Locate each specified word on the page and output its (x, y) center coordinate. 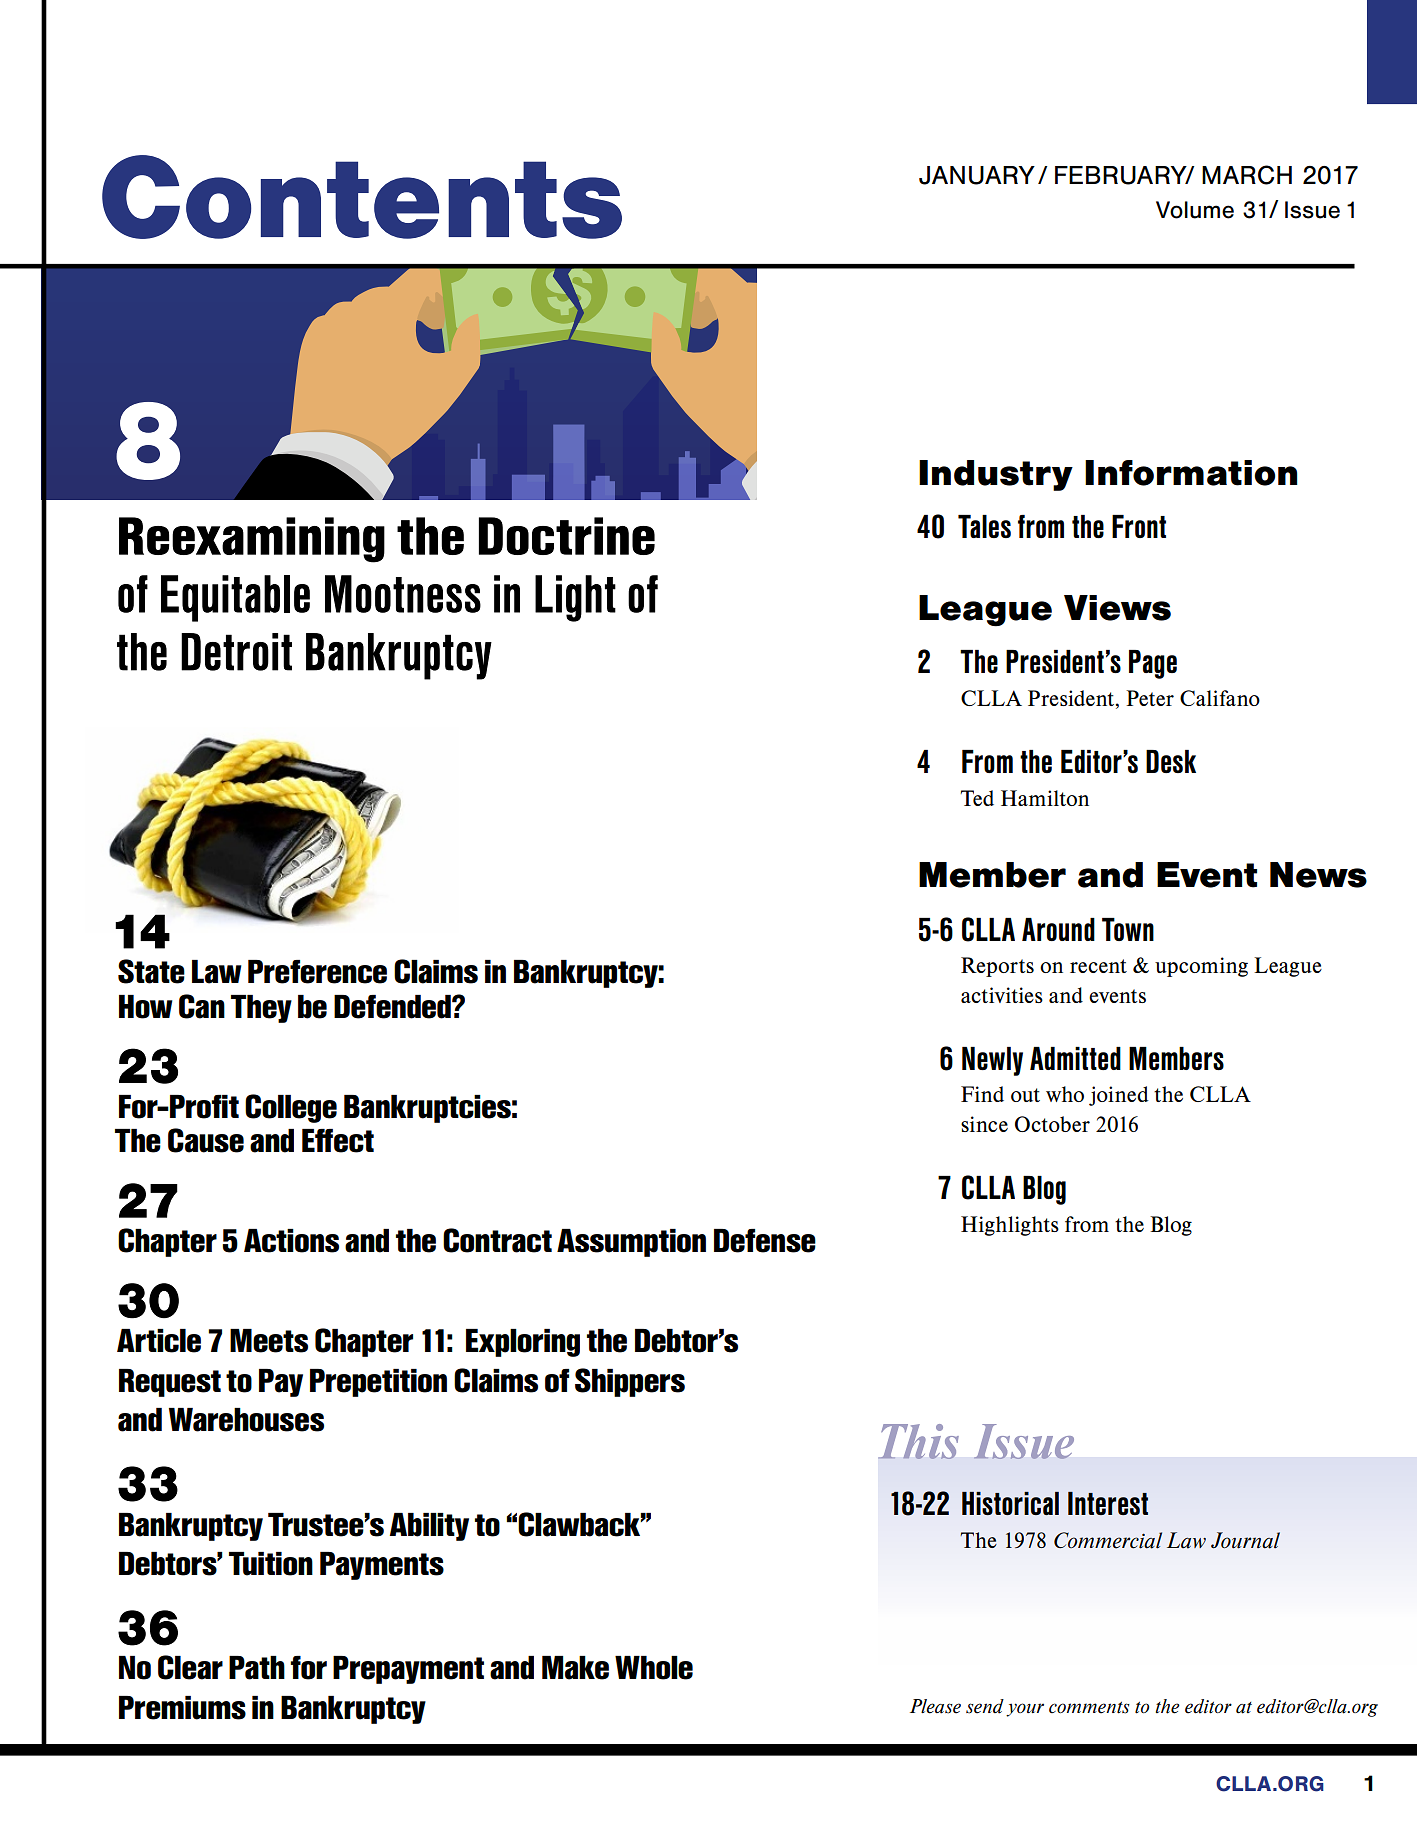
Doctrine (567, 536)
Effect (338, 1141)
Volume (1195, 210)
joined (1119, 1096)
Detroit (236, 652)
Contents (362, 197)
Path (257, 1668)
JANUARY (977, 175)
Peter (1150, 698)
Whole (654, 1668)
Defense (765, 1241)
